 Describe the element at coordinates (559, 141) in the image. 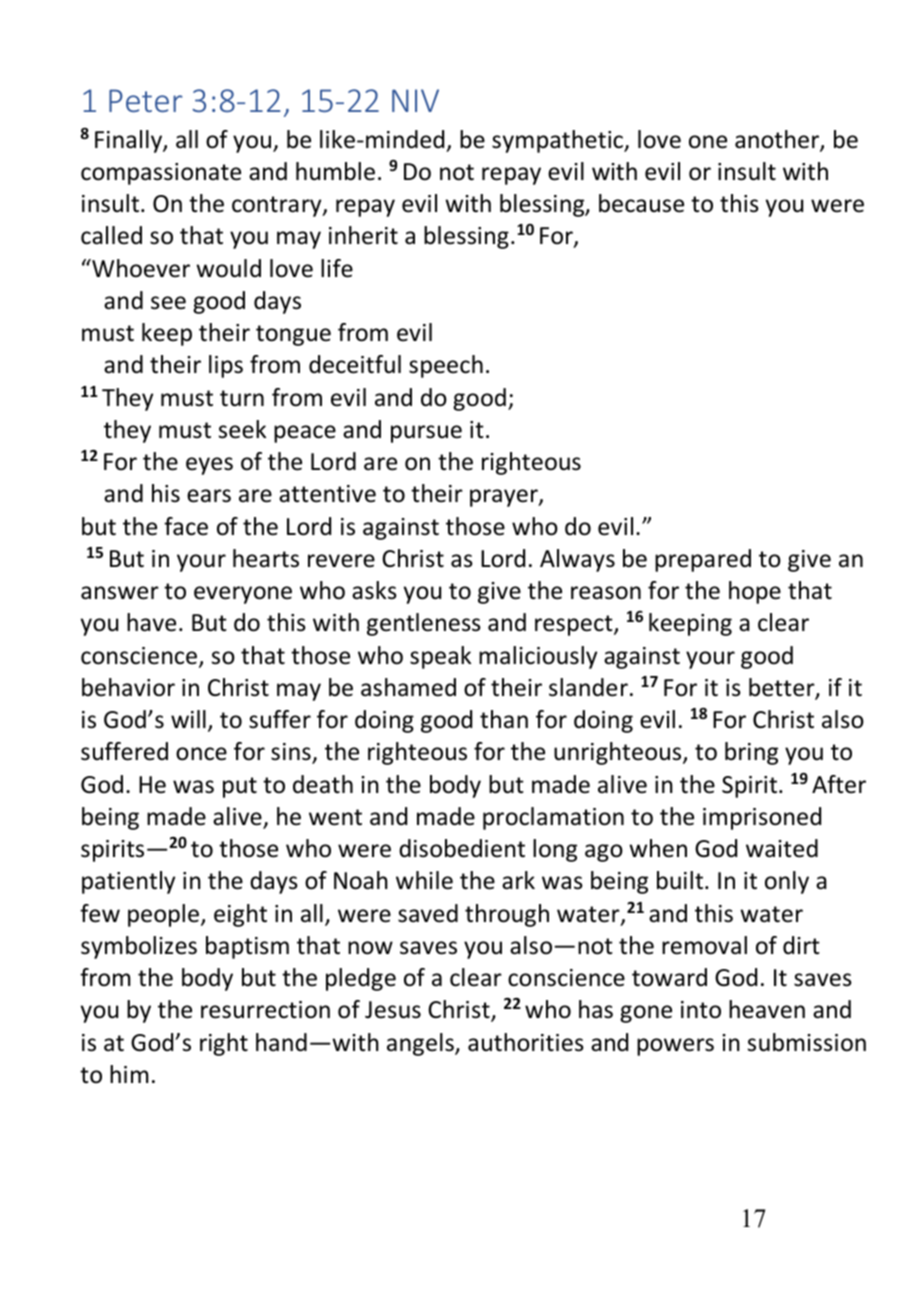

I see `sympathetic` at that location.
